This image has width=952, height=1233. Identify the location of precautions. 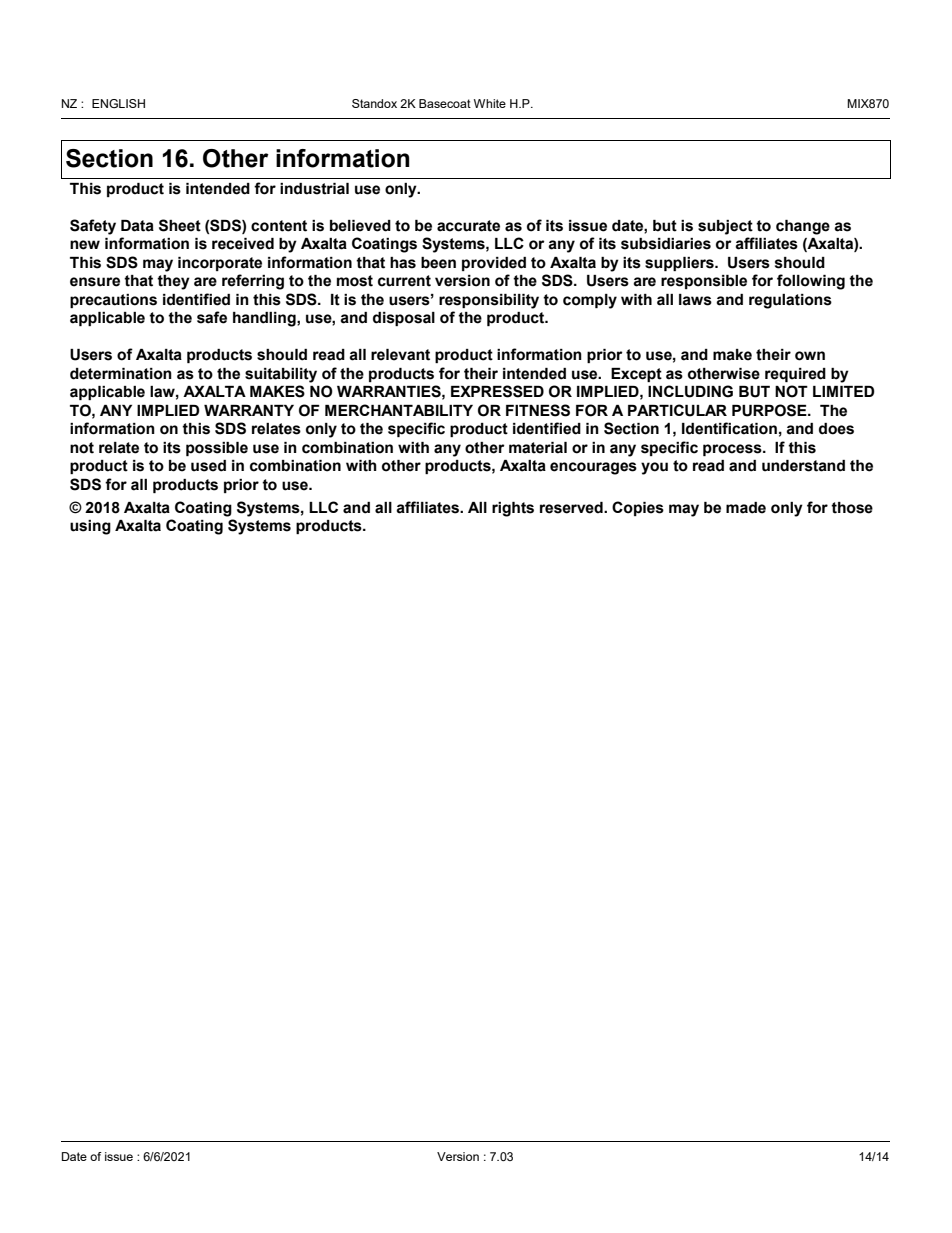
(113, 301).
